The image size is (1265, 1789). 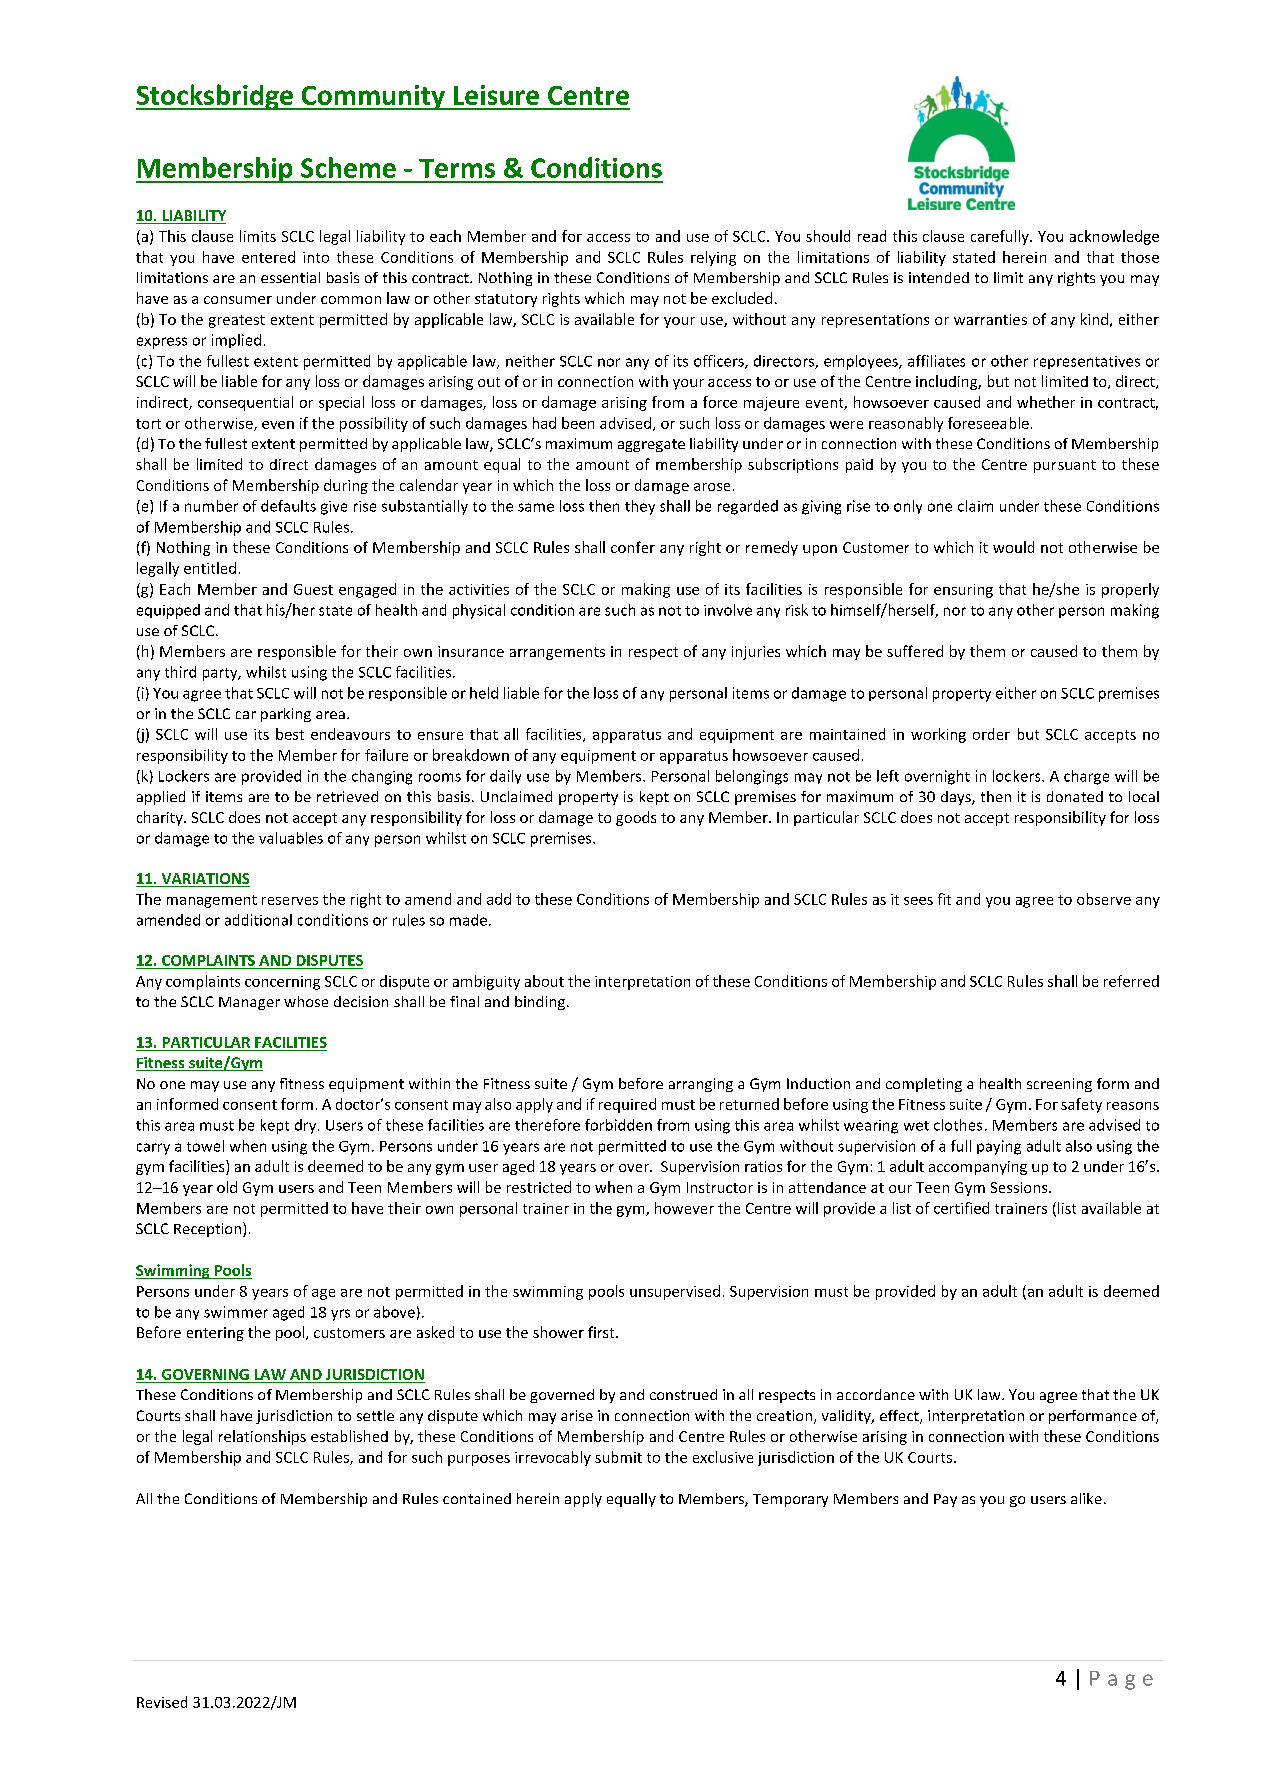 What do you see at coordinates (286, 715) in the screenshot?
I see `parking` at bounding box center [286, 715].
